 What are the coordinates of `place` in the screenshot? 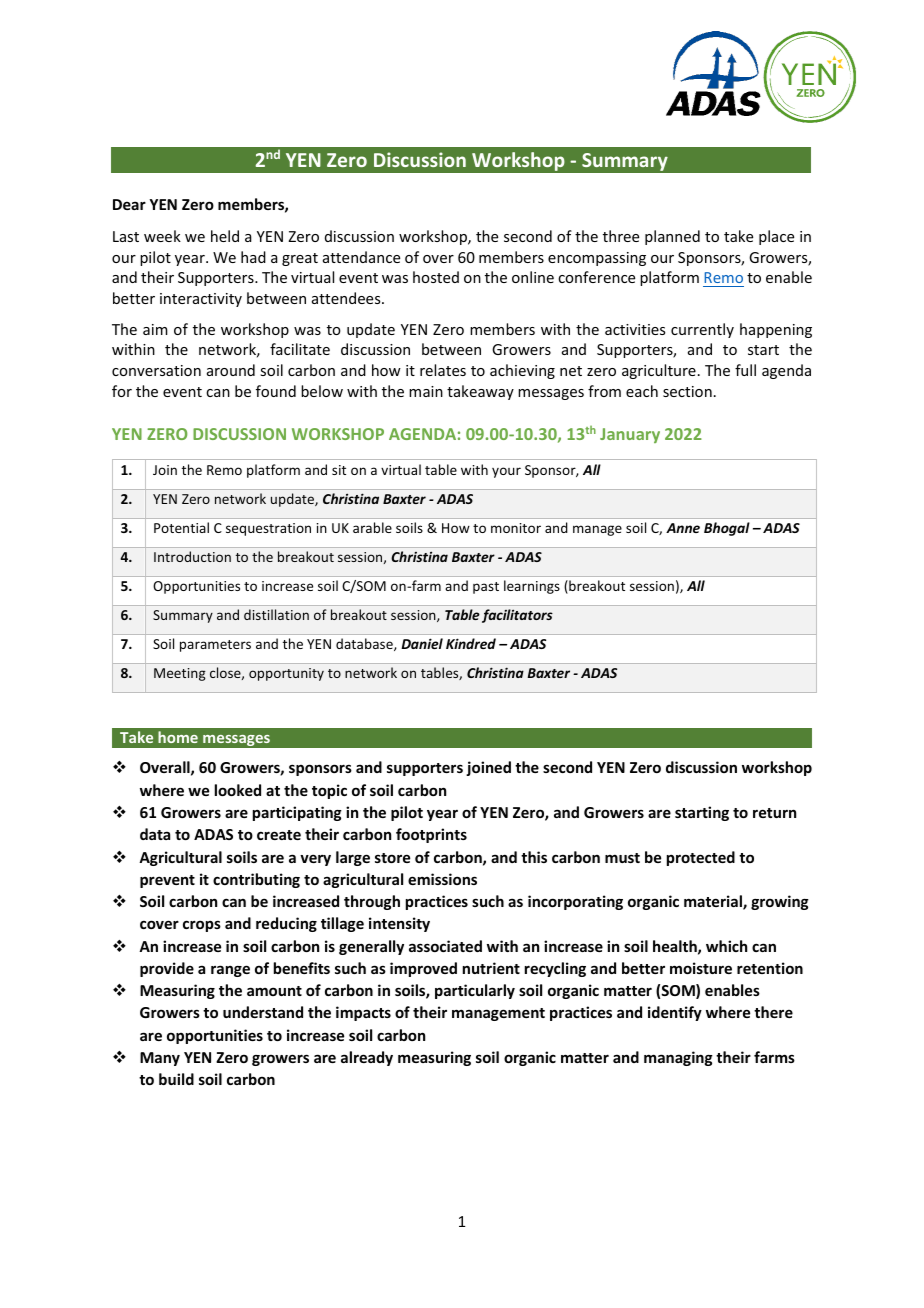 It's located at (776, 237).
